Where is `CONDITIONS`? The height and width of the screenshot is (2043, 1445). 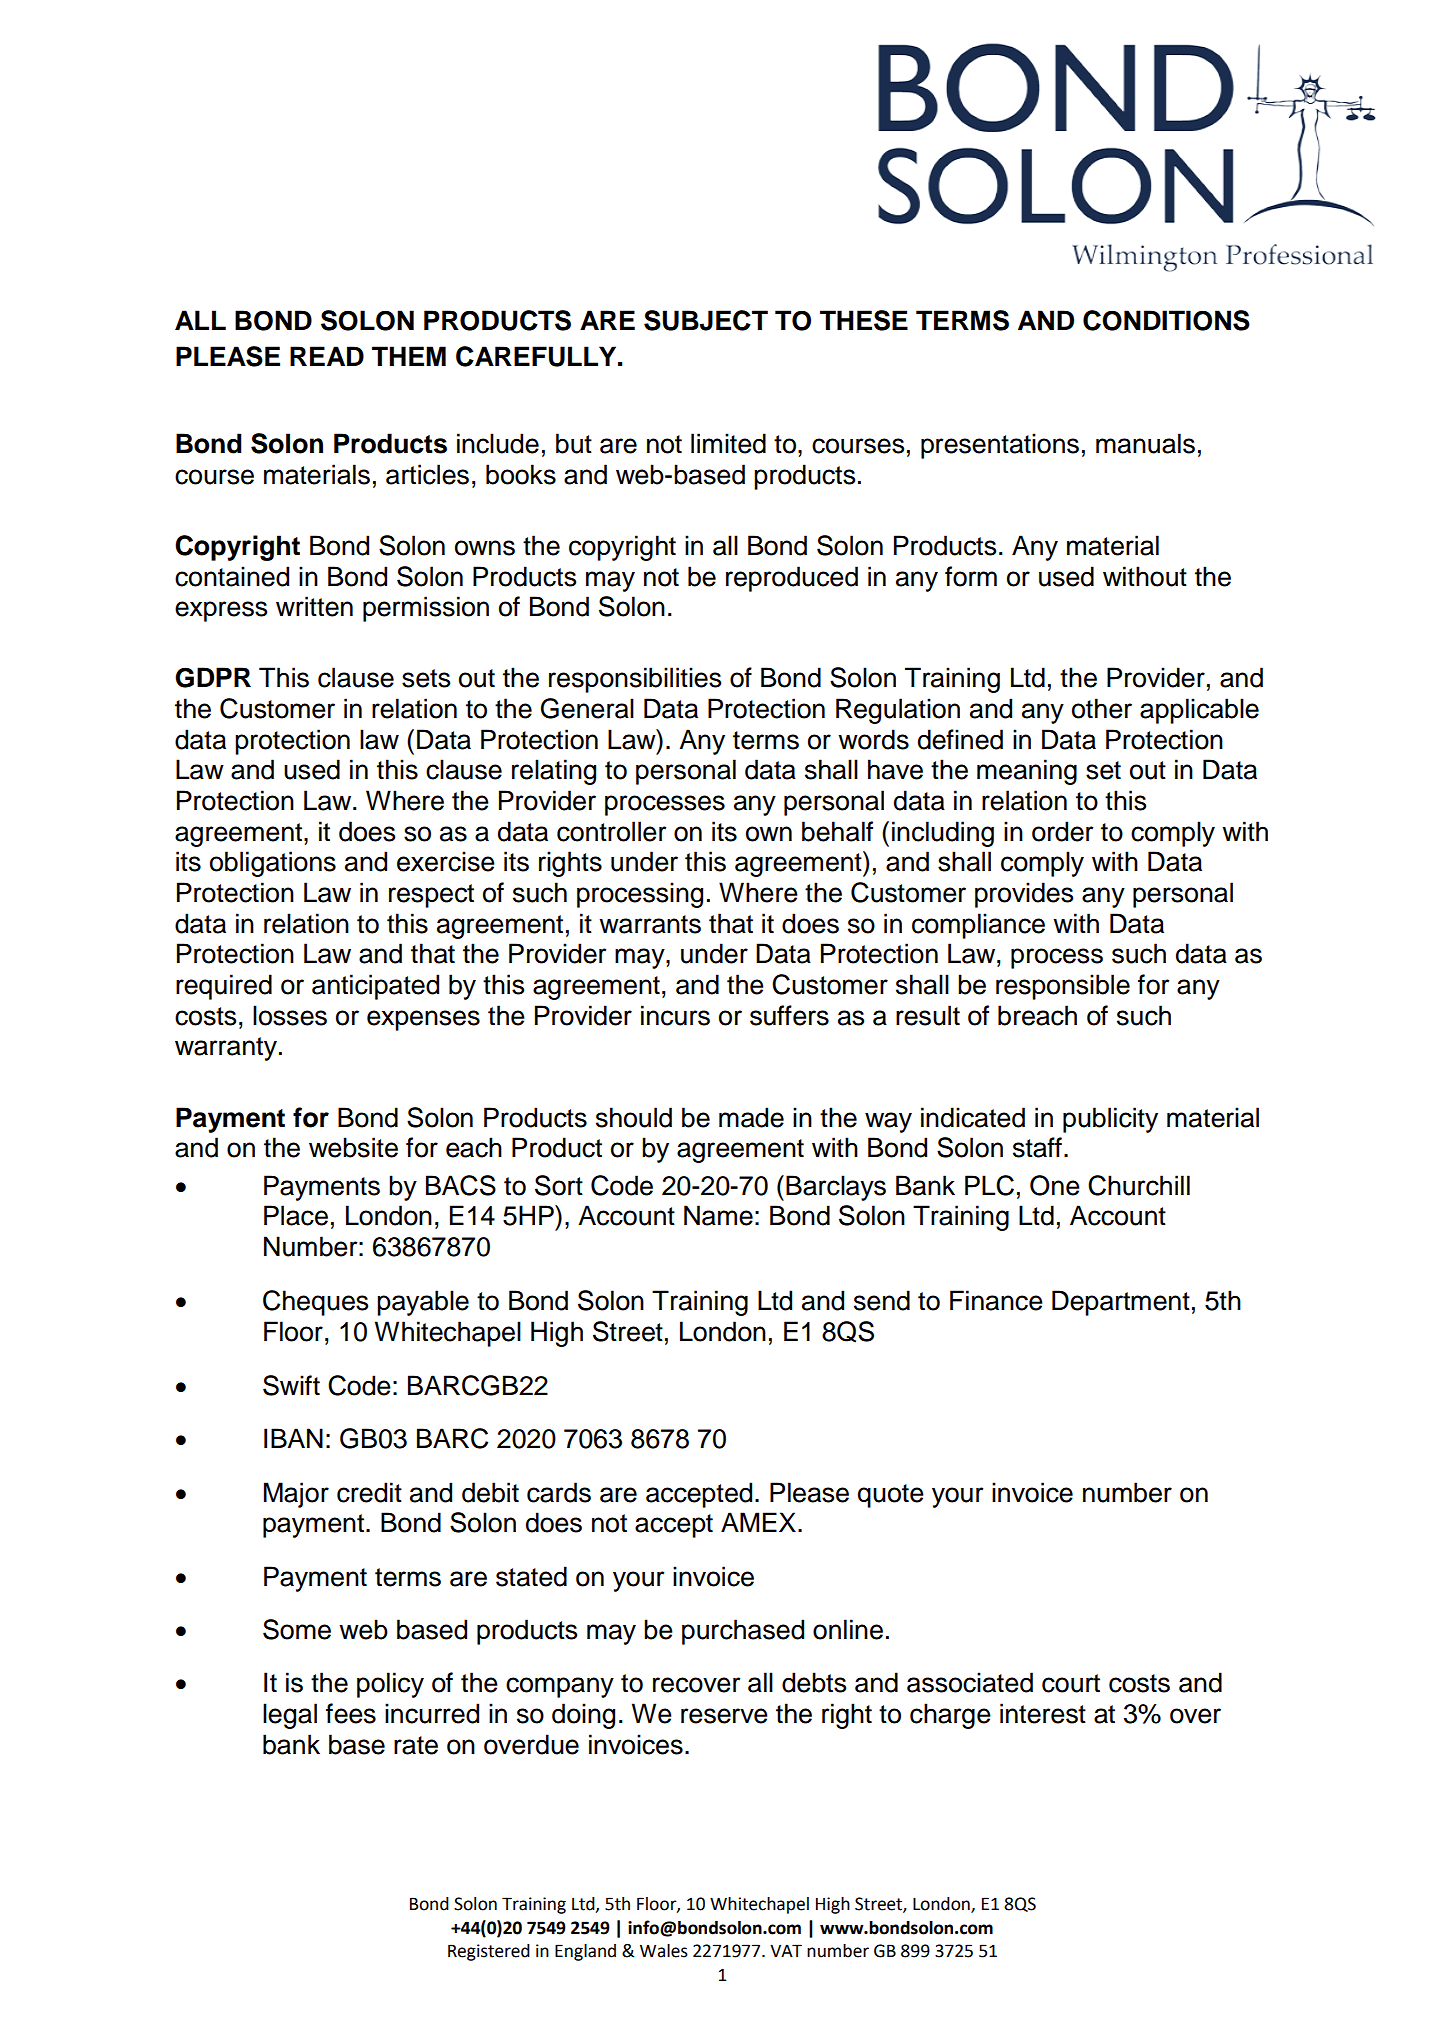
CONDITIONS is located at coordinates (1166, 320).
